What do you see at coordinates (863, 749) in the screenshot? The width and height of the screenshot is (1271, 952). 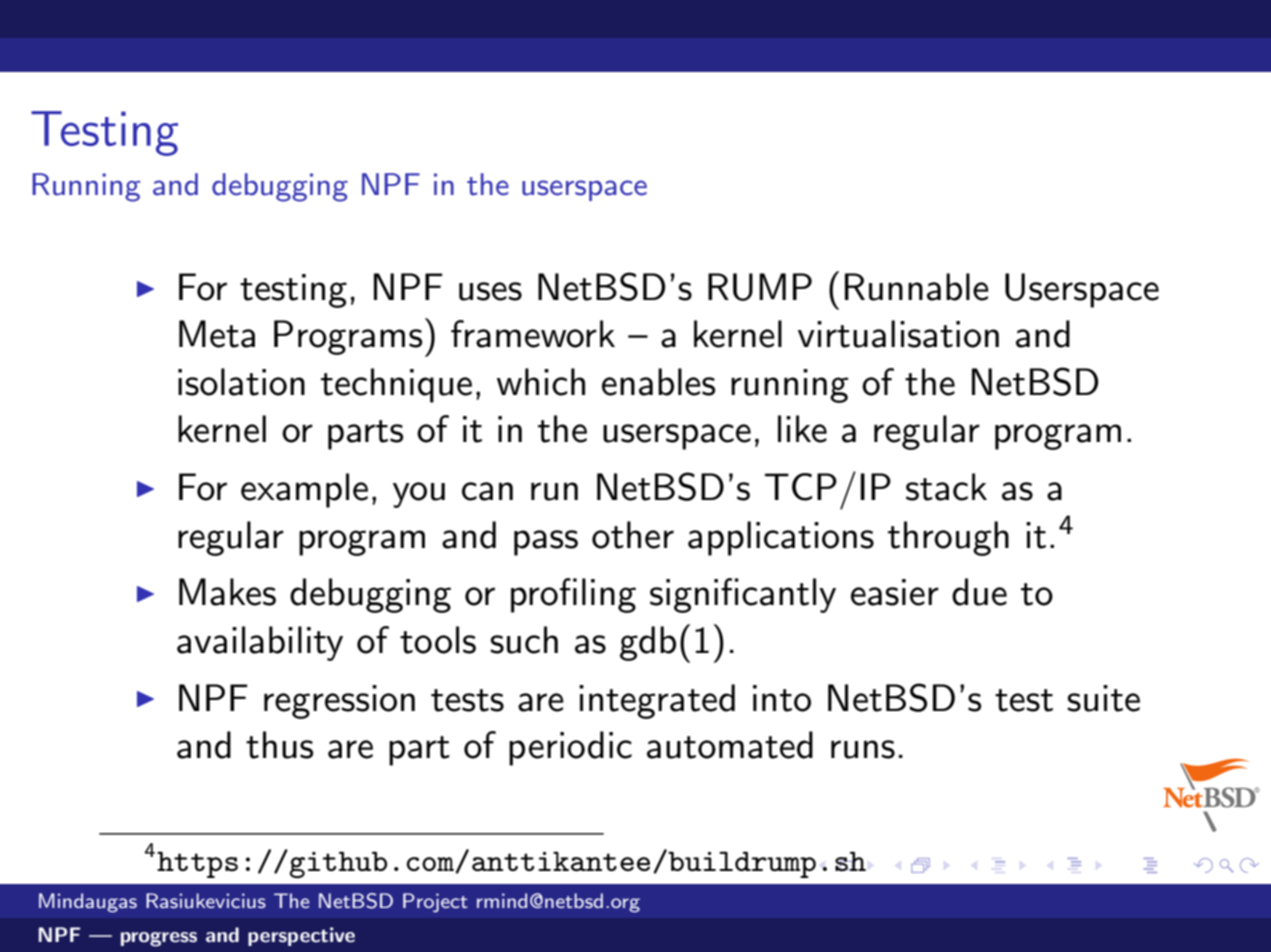 I see `runs` at bounding box center [863, 749].
